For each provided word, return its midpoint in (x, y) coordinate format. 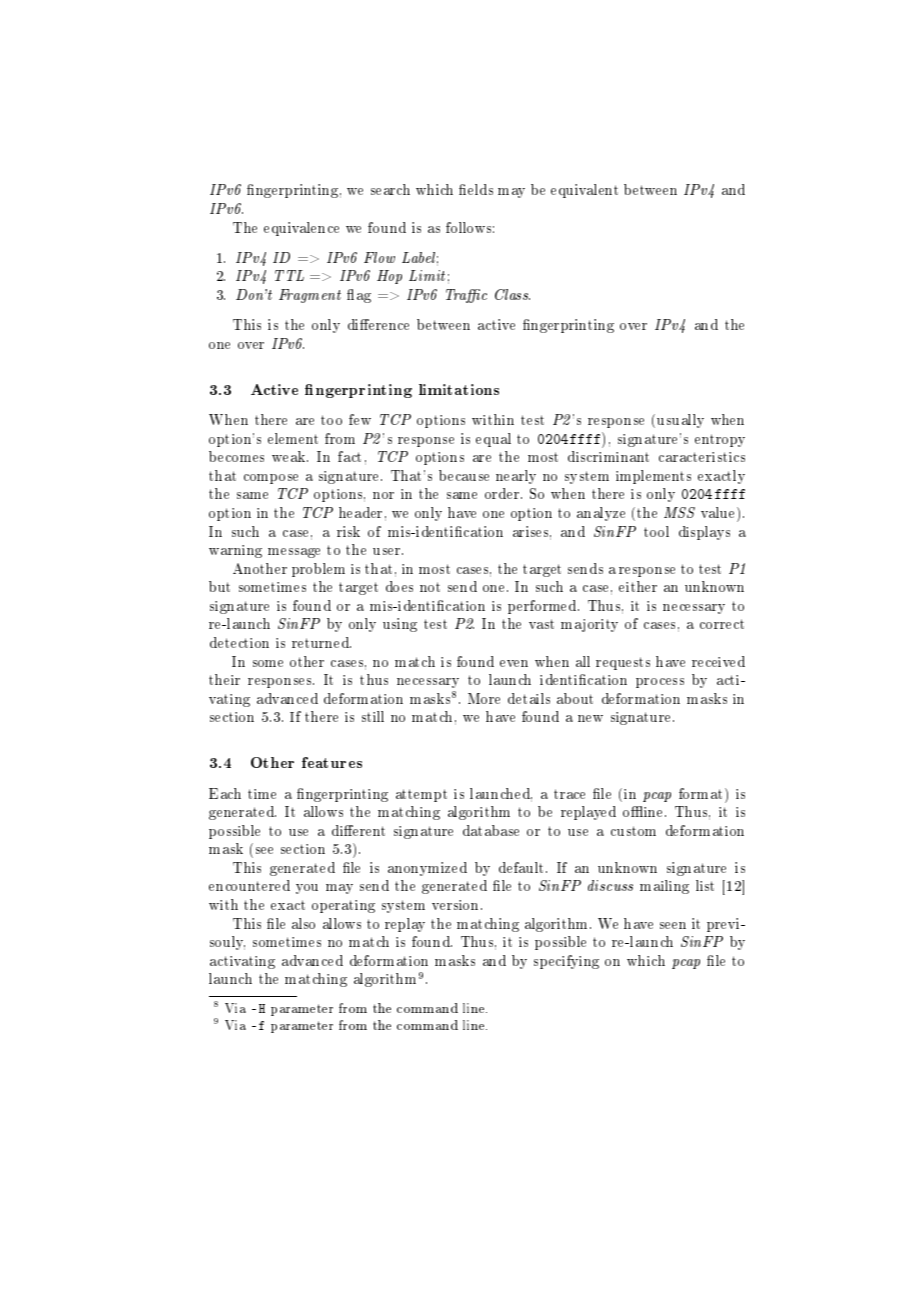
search (390, 189)
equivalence (301, 229)
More (484, 698)
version (457, 905)
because (464, 475)
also (303, 923)
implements (653, 477)
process (660, 683)
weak (290, 456)
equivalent (584, 191)
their (224, 679)
